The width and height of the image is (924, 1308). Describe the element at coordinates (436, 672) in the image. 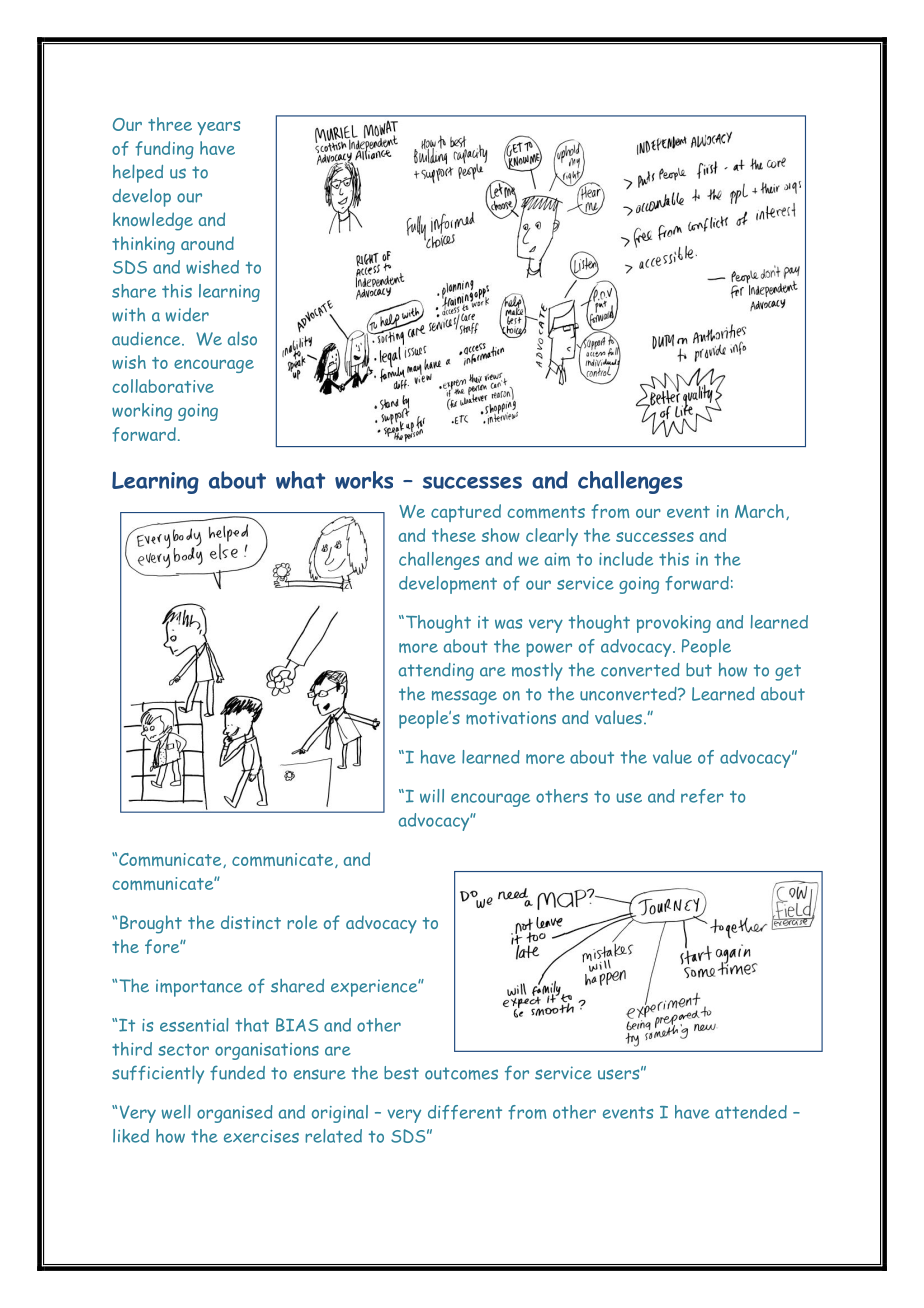

I see `attending` at that location.
